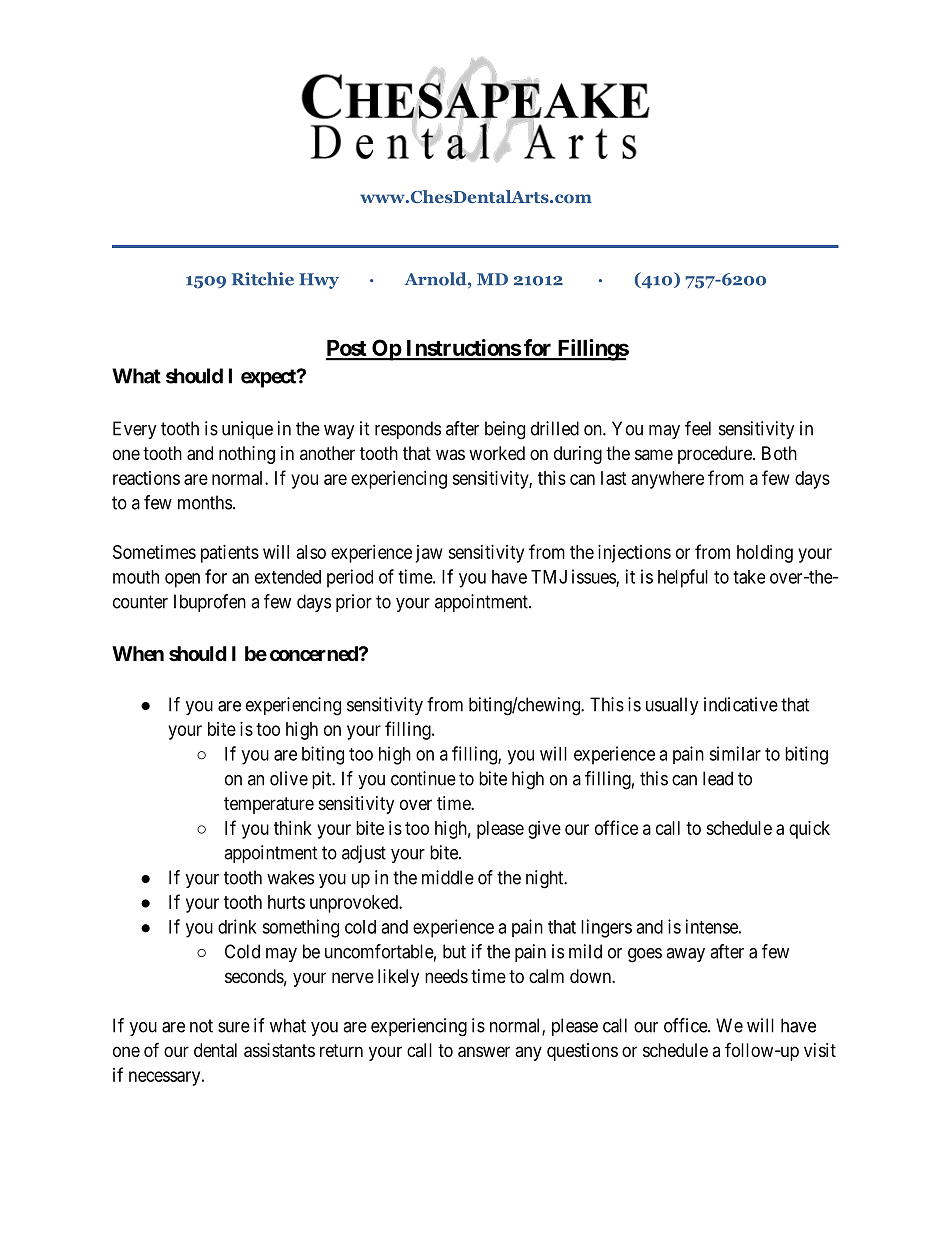 Image resolution: width=952 pixels, height=1233 pixels. Describe the element at coordinates (138, 653) in the screenshot. I see `When` at that location.
